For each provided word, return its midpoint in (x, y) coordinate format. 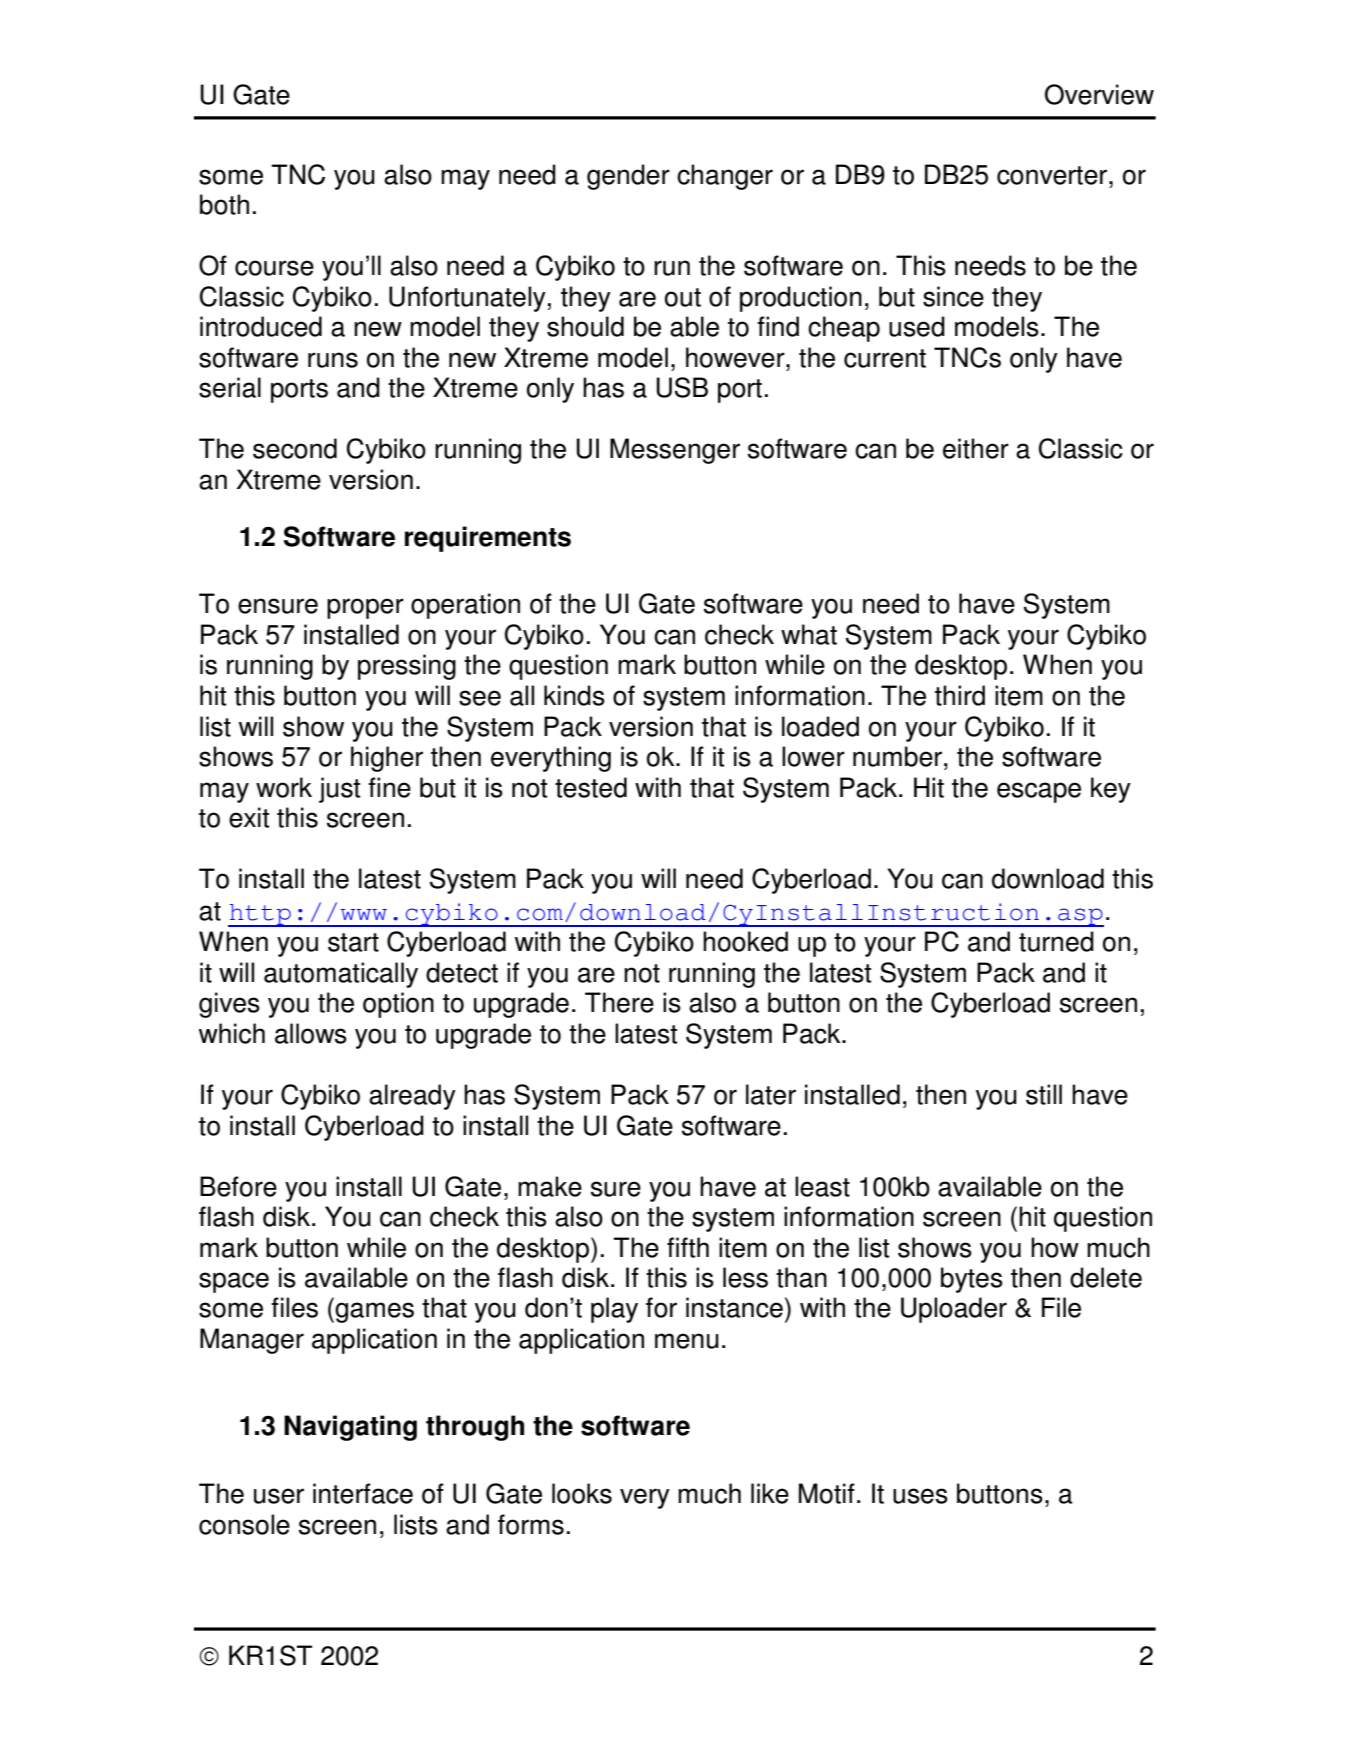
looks (582, 1493)
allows (311, 1033)
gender (628, 177)
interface (363, 1493)
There (619, 1002)
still (1044, 1094)
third (960, 695)
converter (1053, 175)
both (224, 204)
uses (920, 1496)
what (809, 634)
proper (365, 608)
